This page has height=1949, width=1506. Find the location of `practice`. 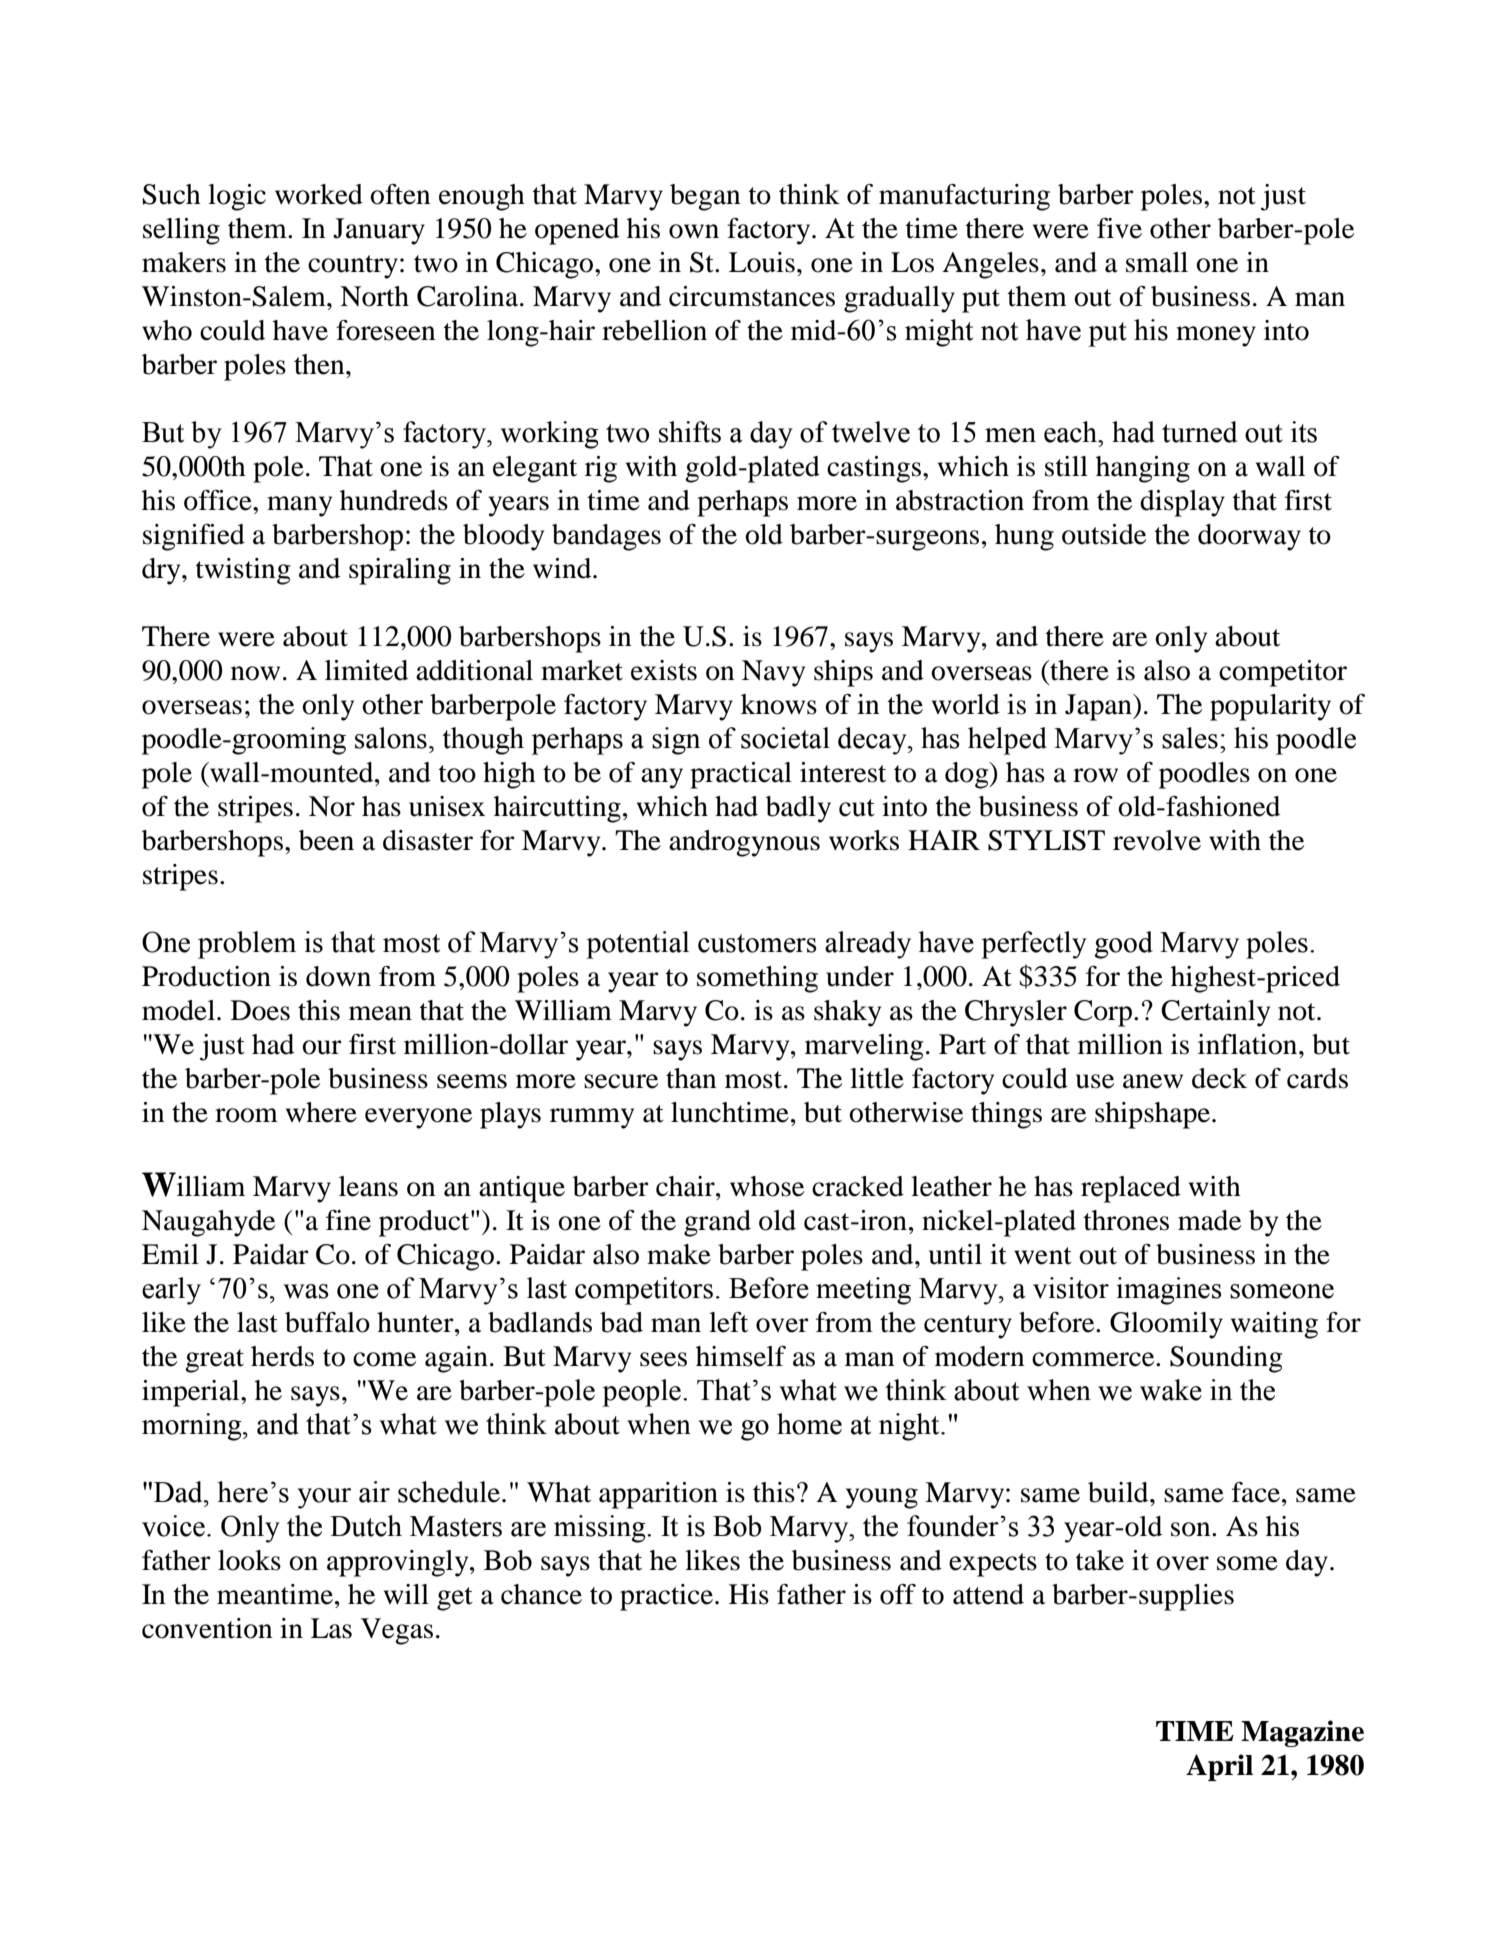

practice is located at coordinates (668, 1597).
